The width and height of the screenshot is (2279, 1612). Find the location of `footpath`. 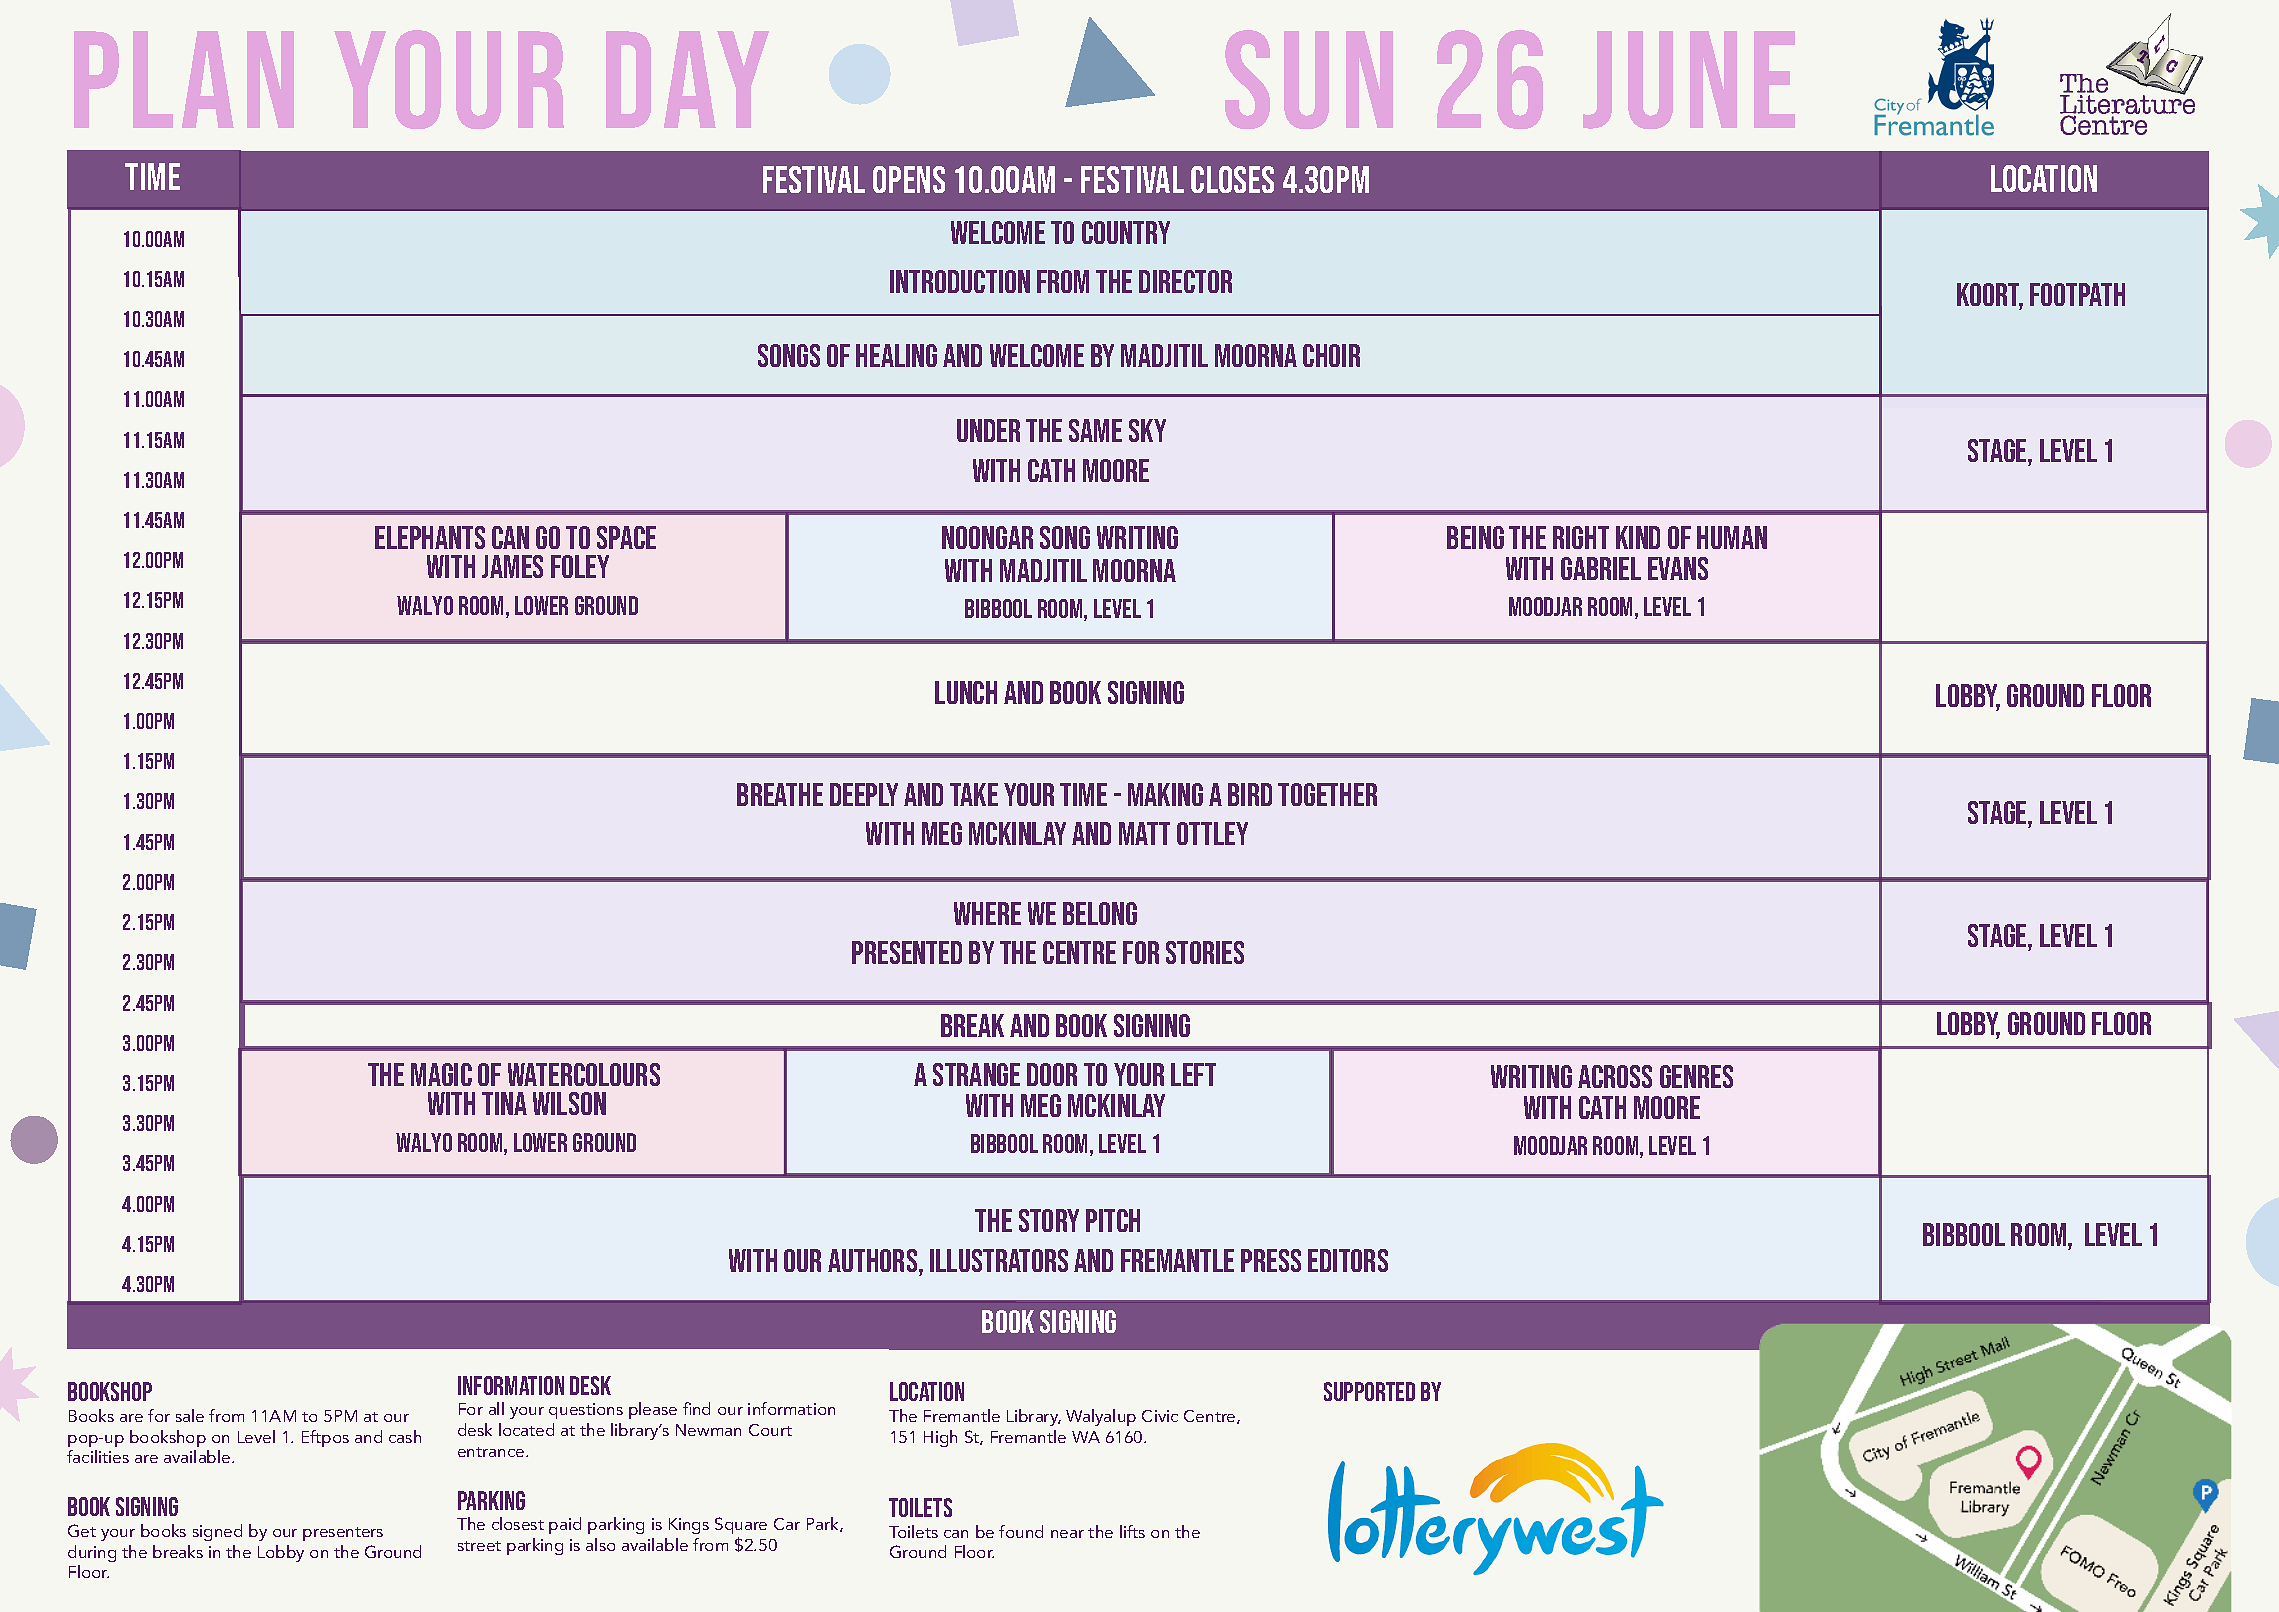

footpath is located at coordinates (2077, 294).
